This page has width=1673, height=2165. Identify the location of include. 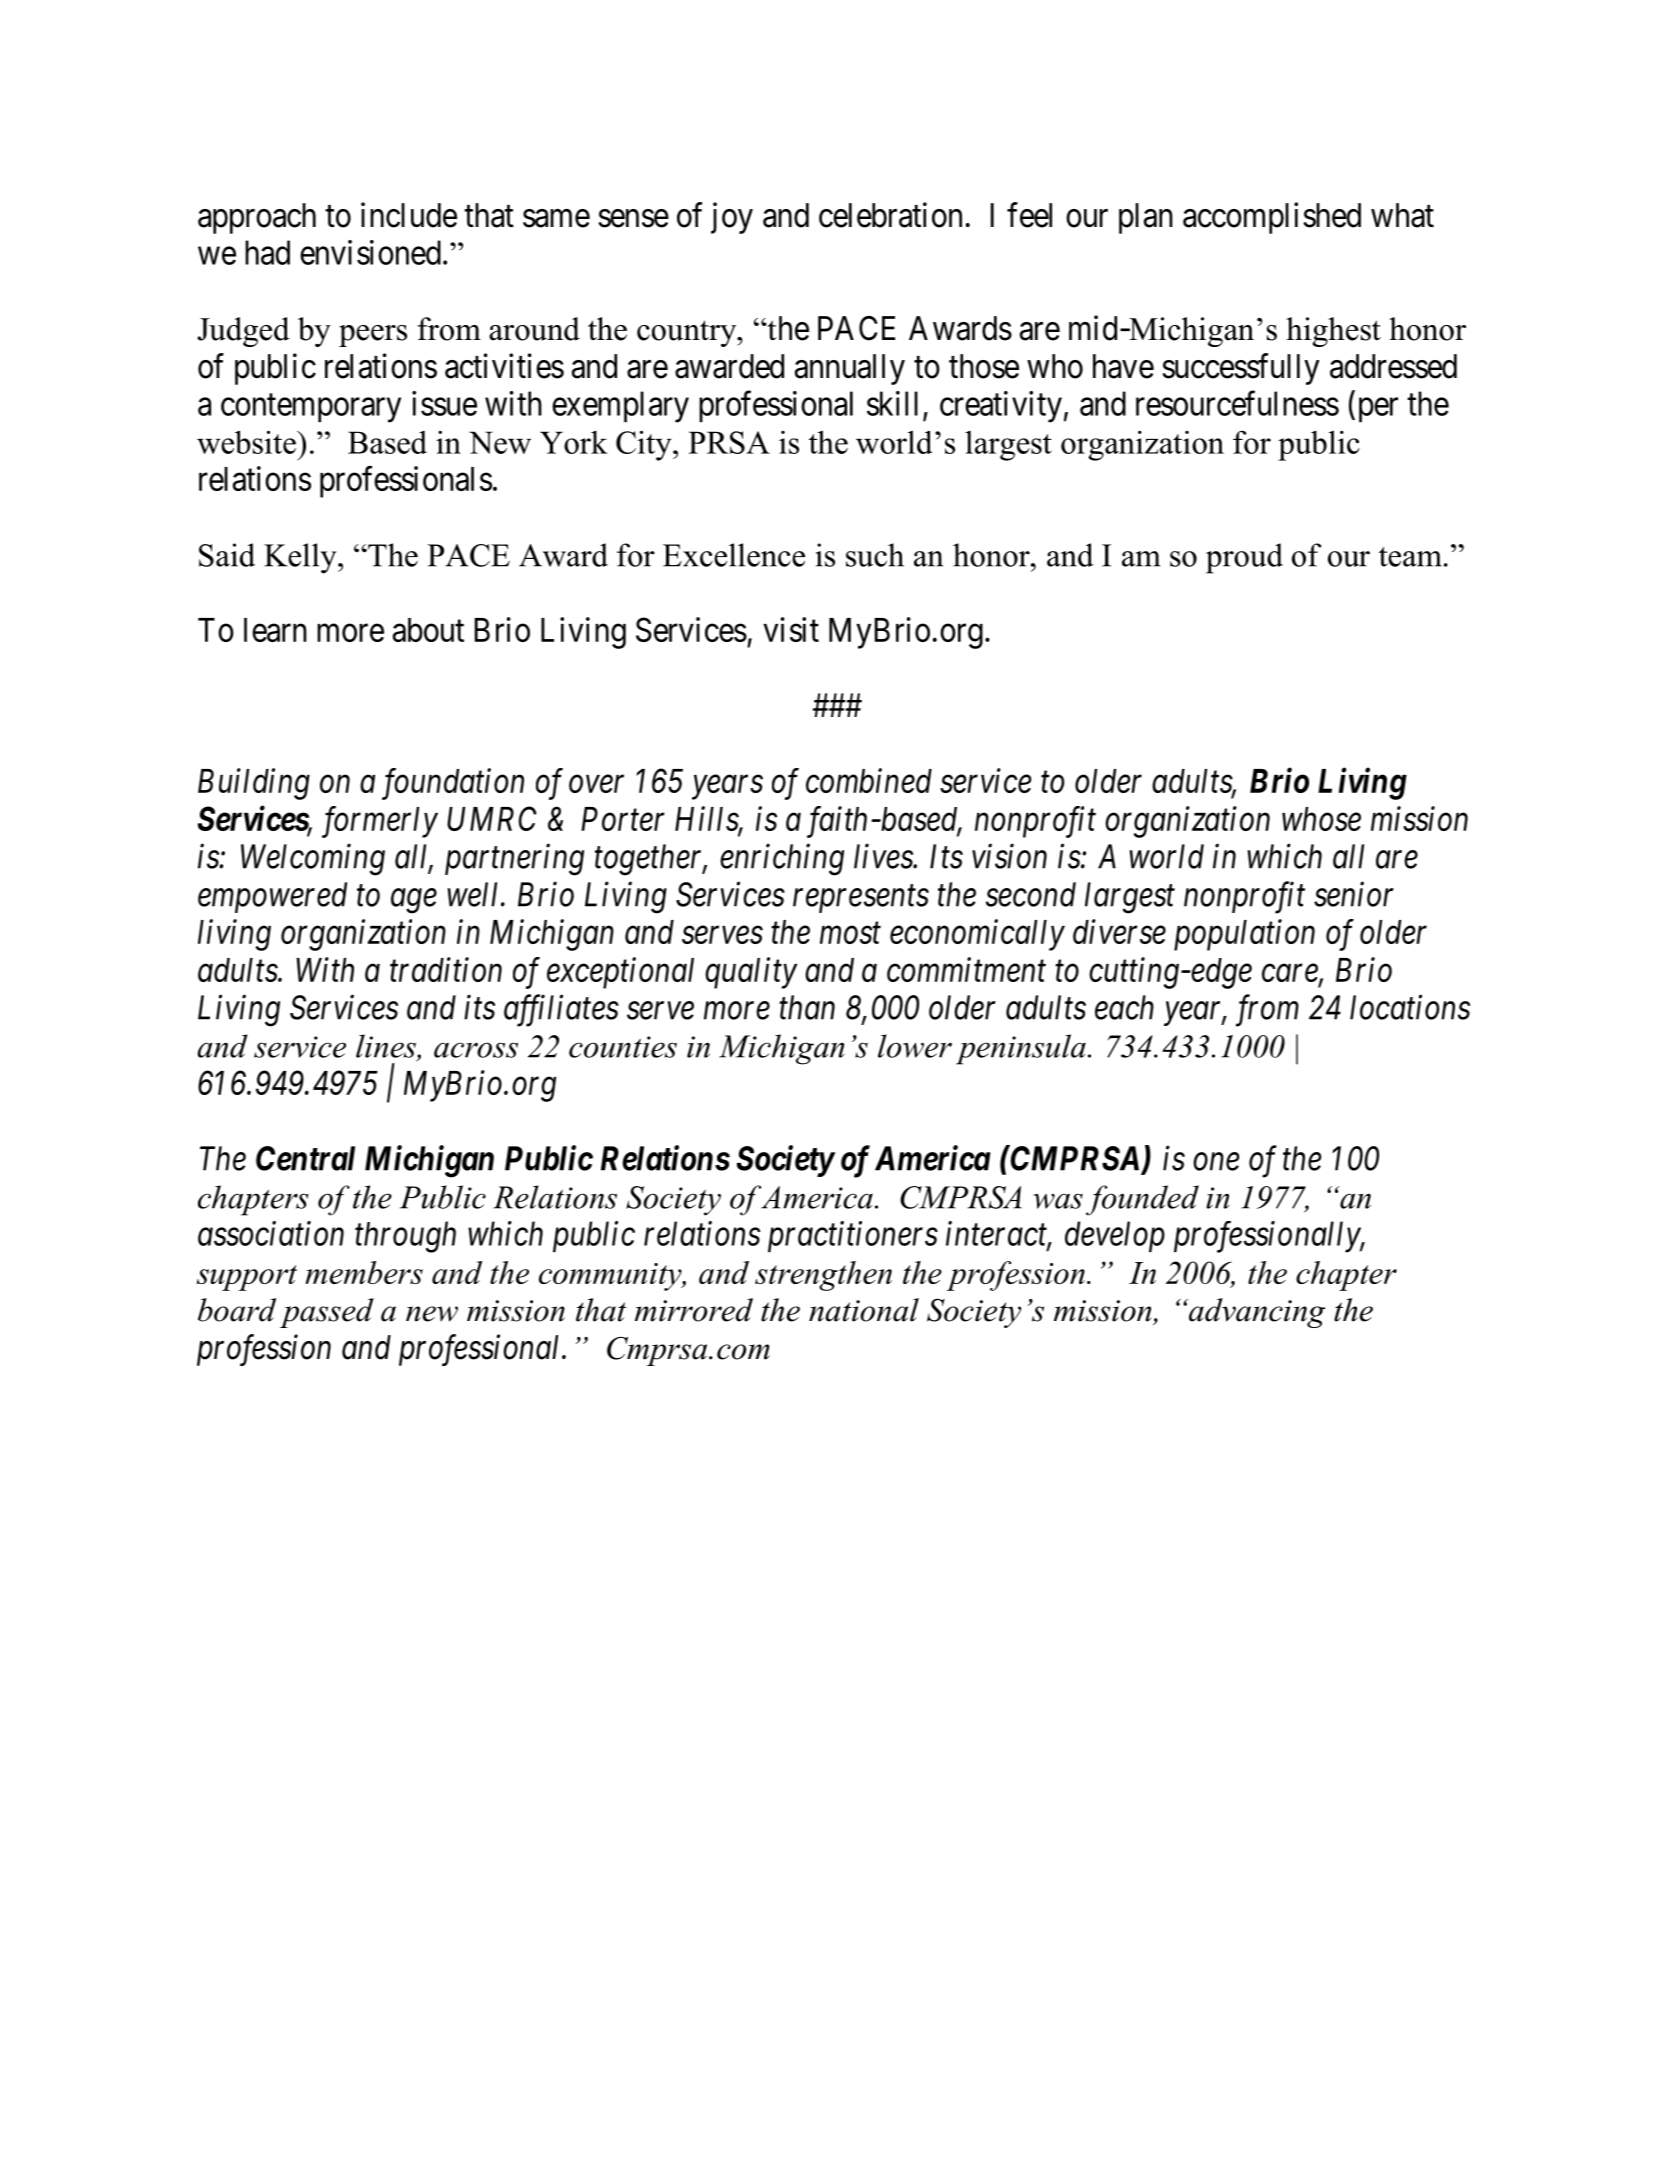
(409, 215).
